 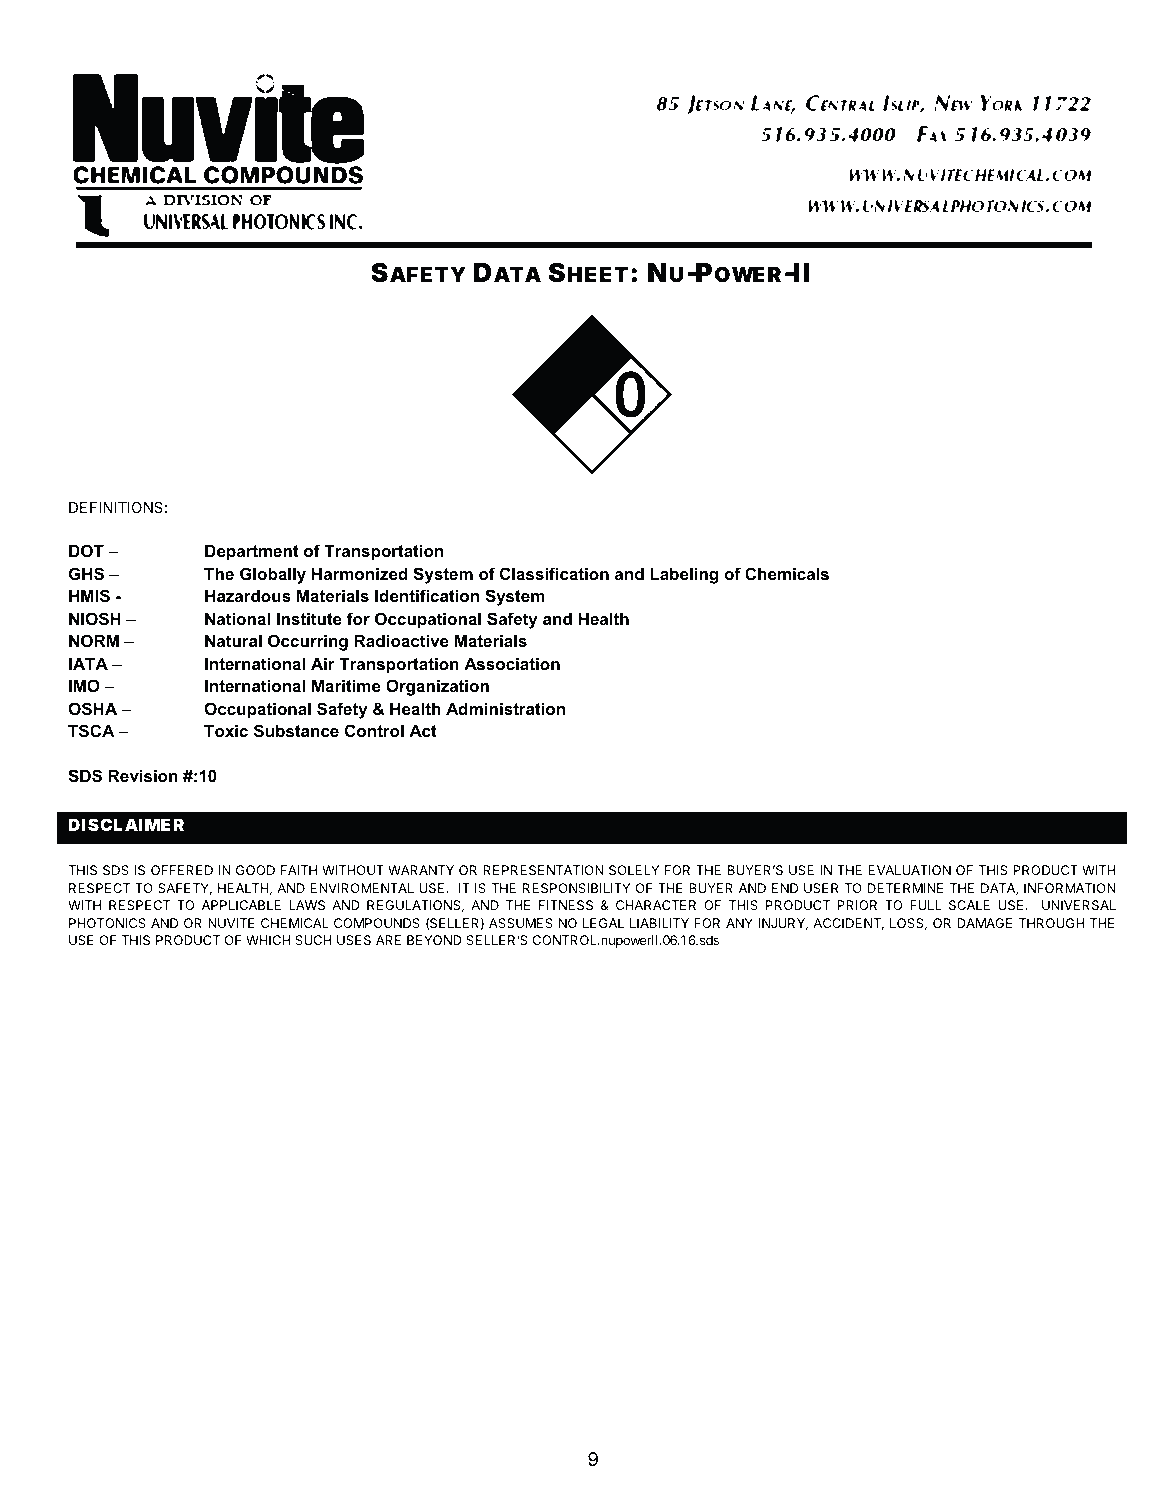 What do you see at coordinates (226, 731) in the screenshot?
I see `Toxic` at bounding box center [226, 731].
